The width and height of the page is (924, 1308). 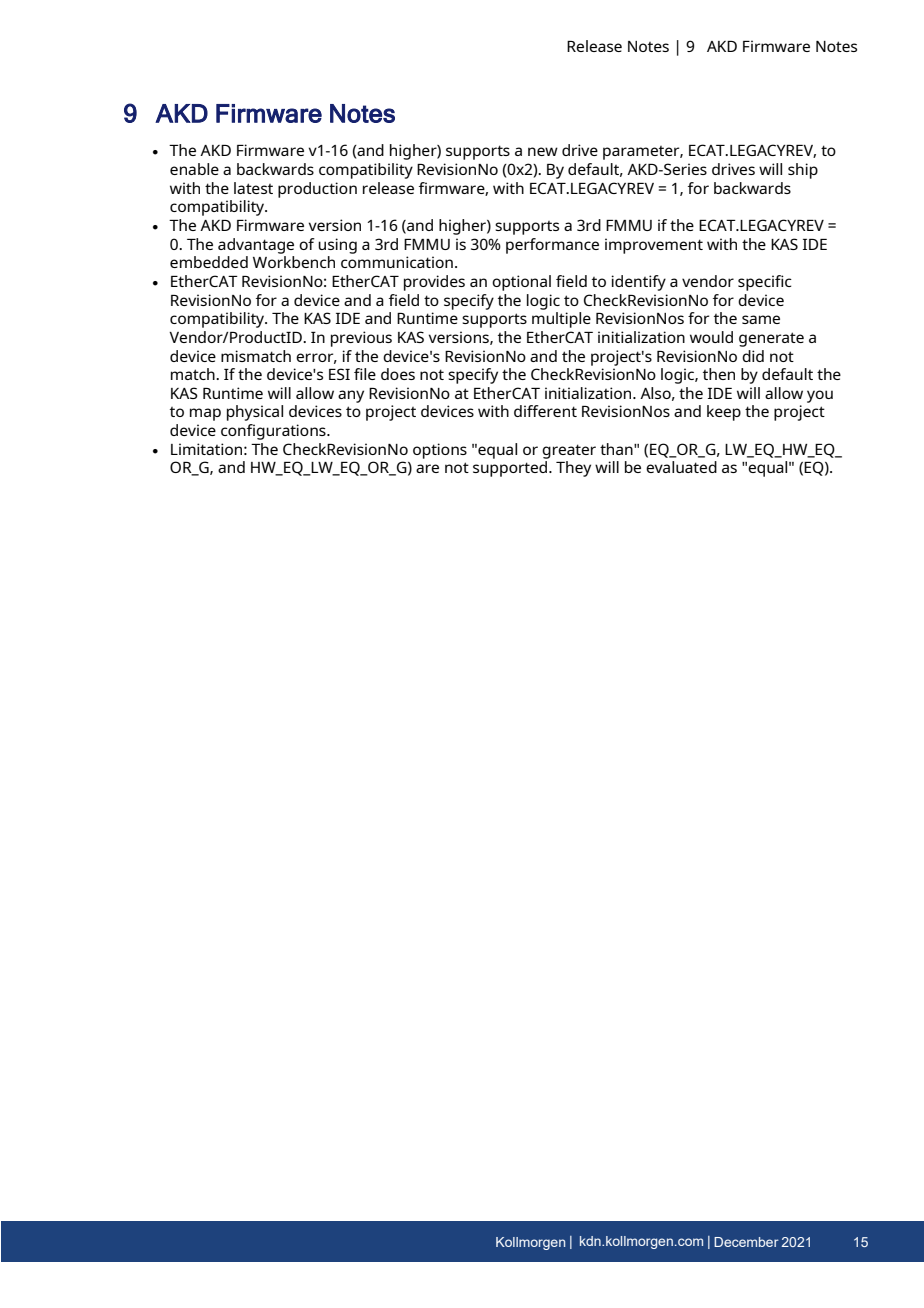 I want to click on latest, so click(x=253, y=188).
